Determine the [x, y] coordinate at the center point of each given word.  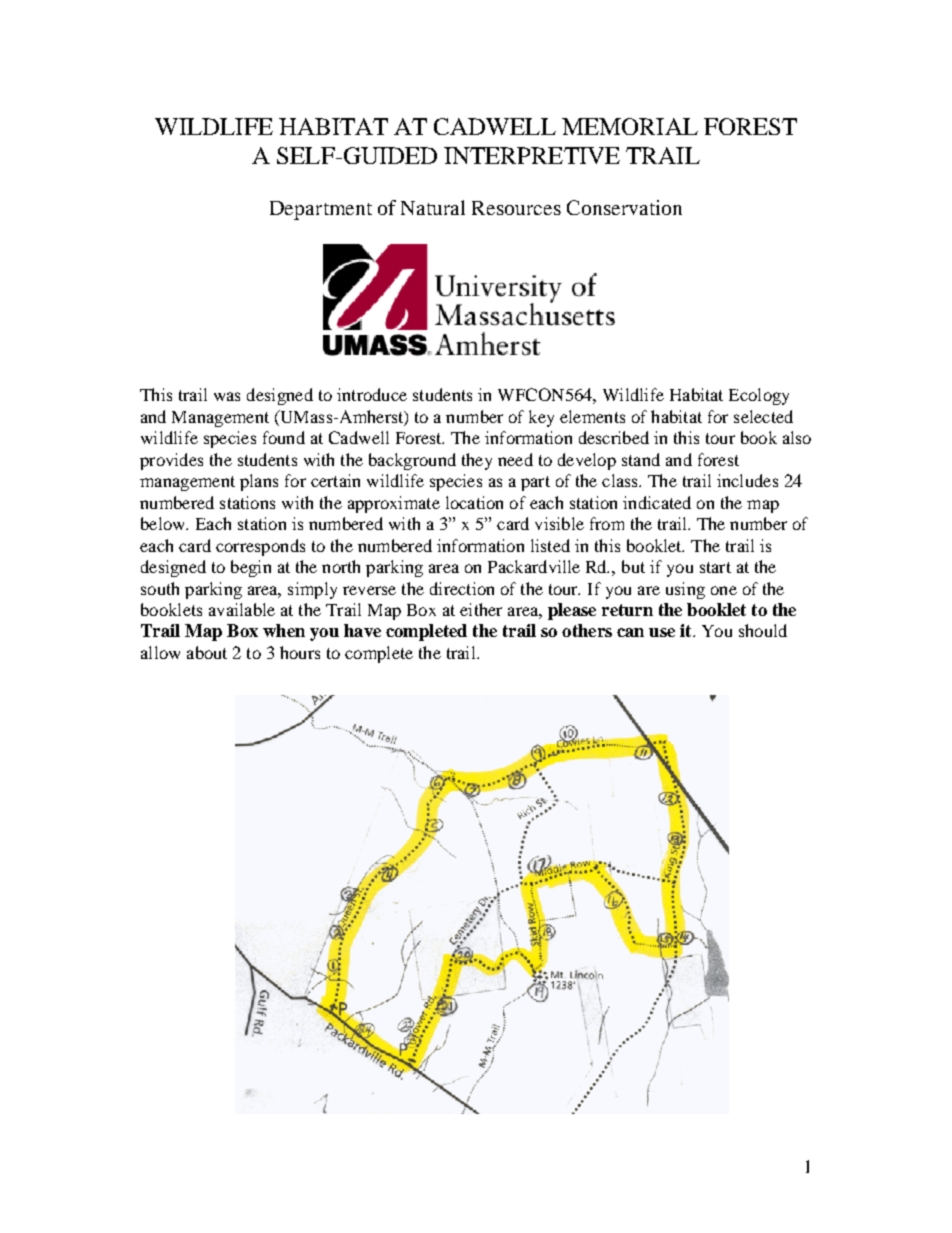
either [481, 609]
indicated [657, 502]
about [207, 652]
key [541, 418]
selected [763, 416]
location [474, 502]
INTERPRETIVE [532, 155]
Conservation [624, 207]
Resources [516, 208]
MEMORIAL [630, 126]
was [227, 396]
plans [259, 482]
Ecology [759, 396]
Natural [433, 207]
